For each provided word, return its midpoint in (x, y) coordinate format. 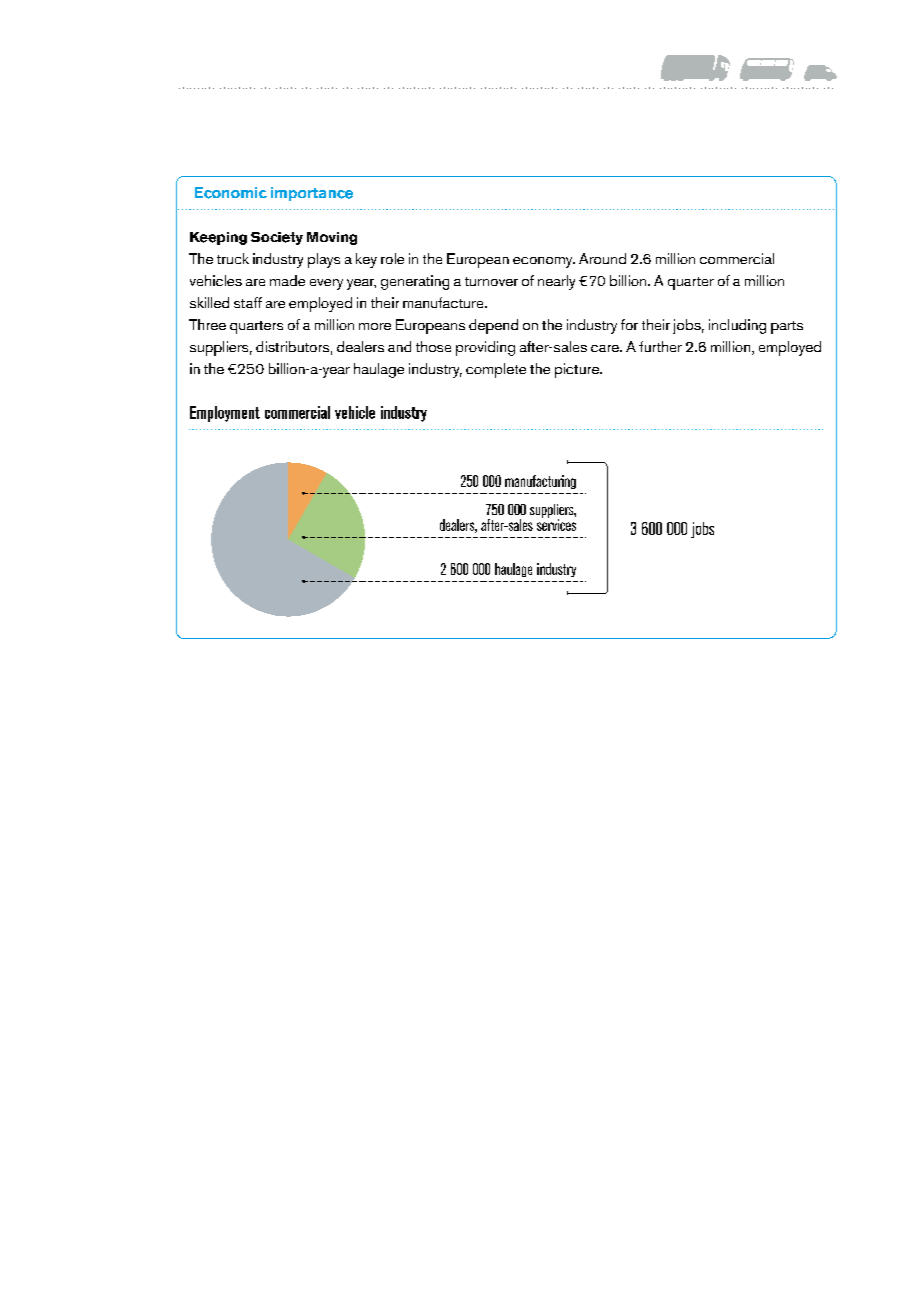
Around (602, 258)
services (556, 524)
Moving (332, 238)
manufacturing (540, 482)
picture (578, 370)
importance (312, 194)
